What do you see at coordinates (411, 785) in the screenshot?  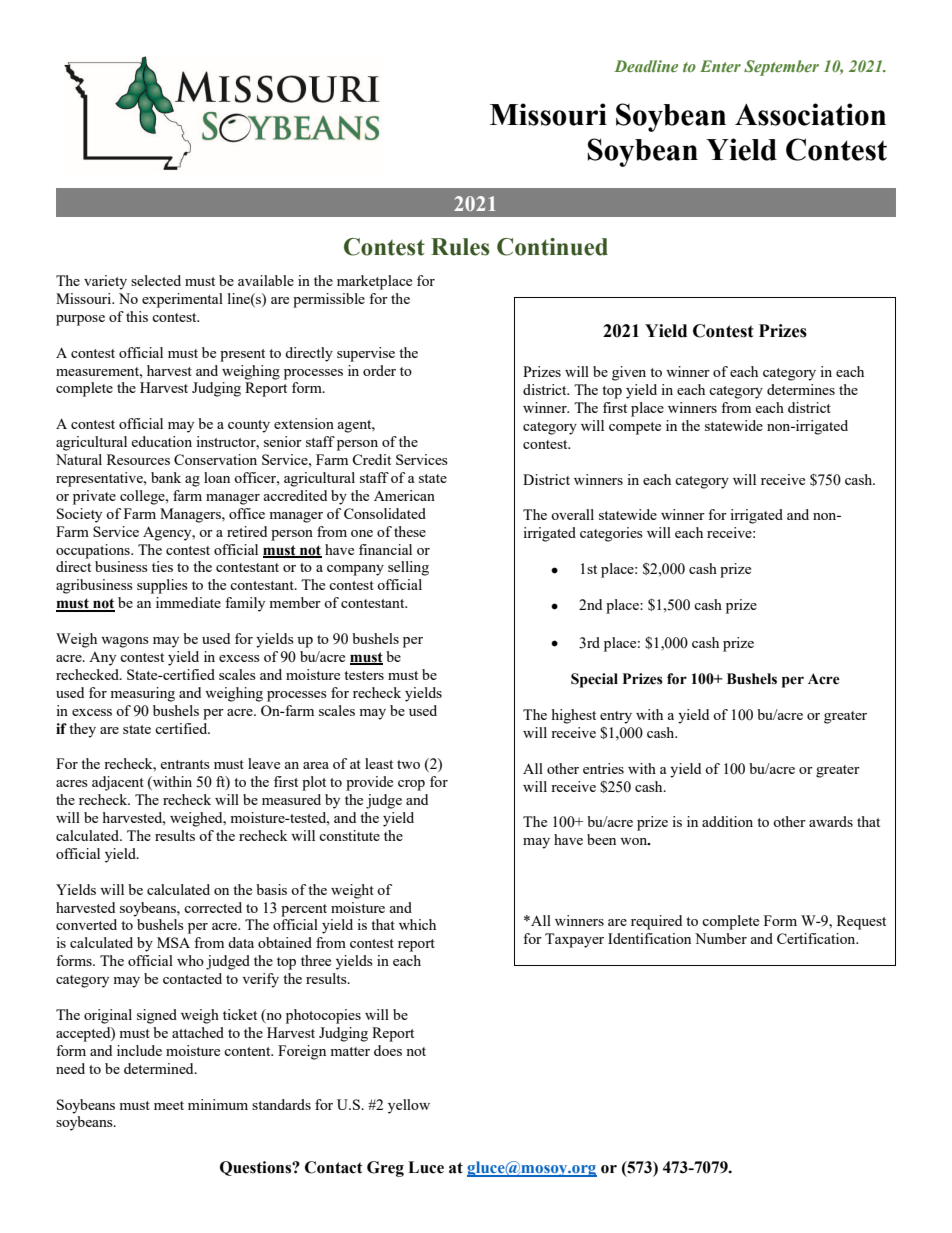 I see `crop` at bounding box center [411, 785].
